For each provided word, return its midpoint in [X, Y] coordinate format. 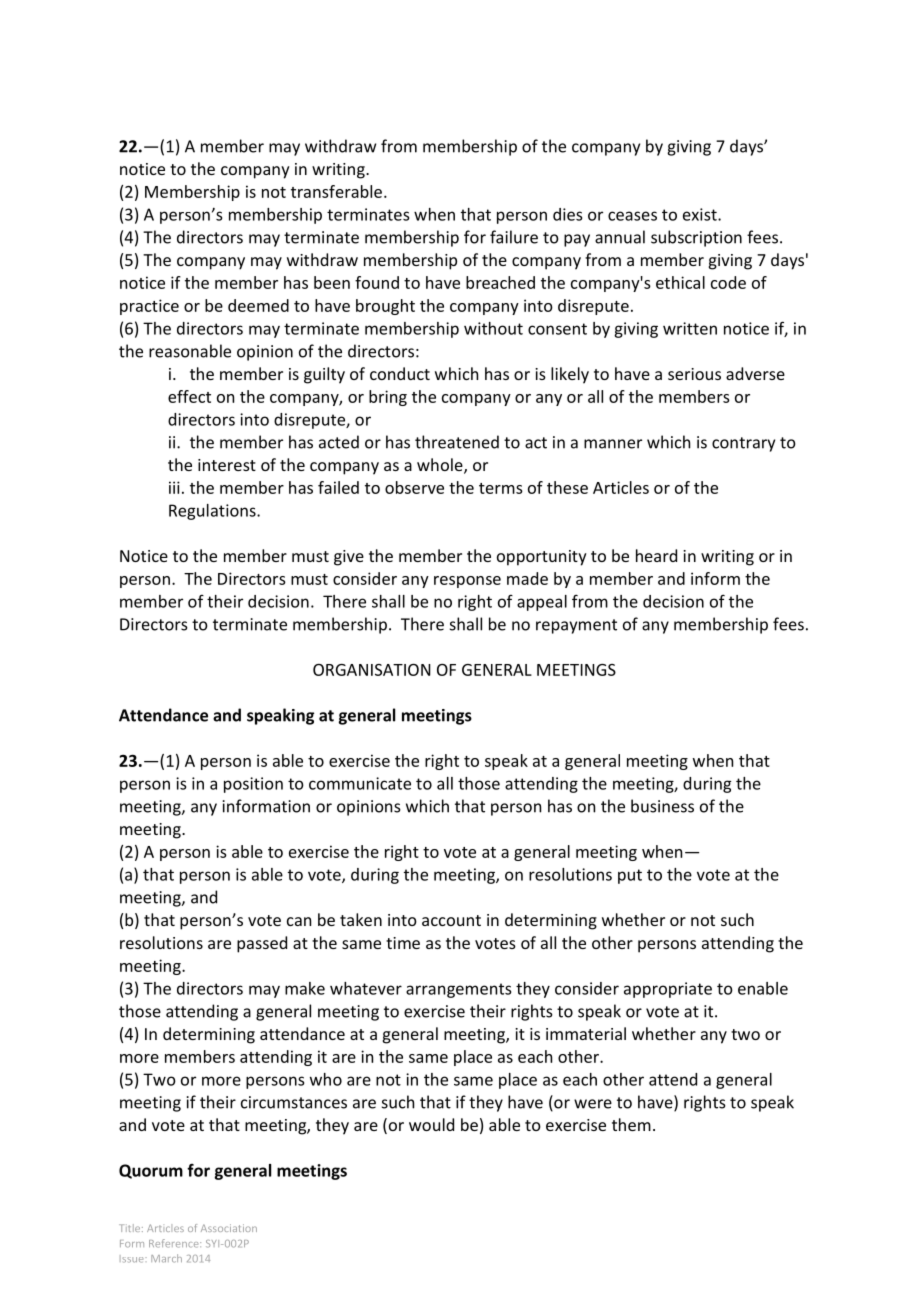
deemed [258, 305]
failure [514, 237]
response [467, 582]
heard [656, 555]
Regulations [213, 512]
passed [262, 944]
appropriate [668, 990]
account [451, 920]
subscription [696, 238]
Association [229, 1228]
